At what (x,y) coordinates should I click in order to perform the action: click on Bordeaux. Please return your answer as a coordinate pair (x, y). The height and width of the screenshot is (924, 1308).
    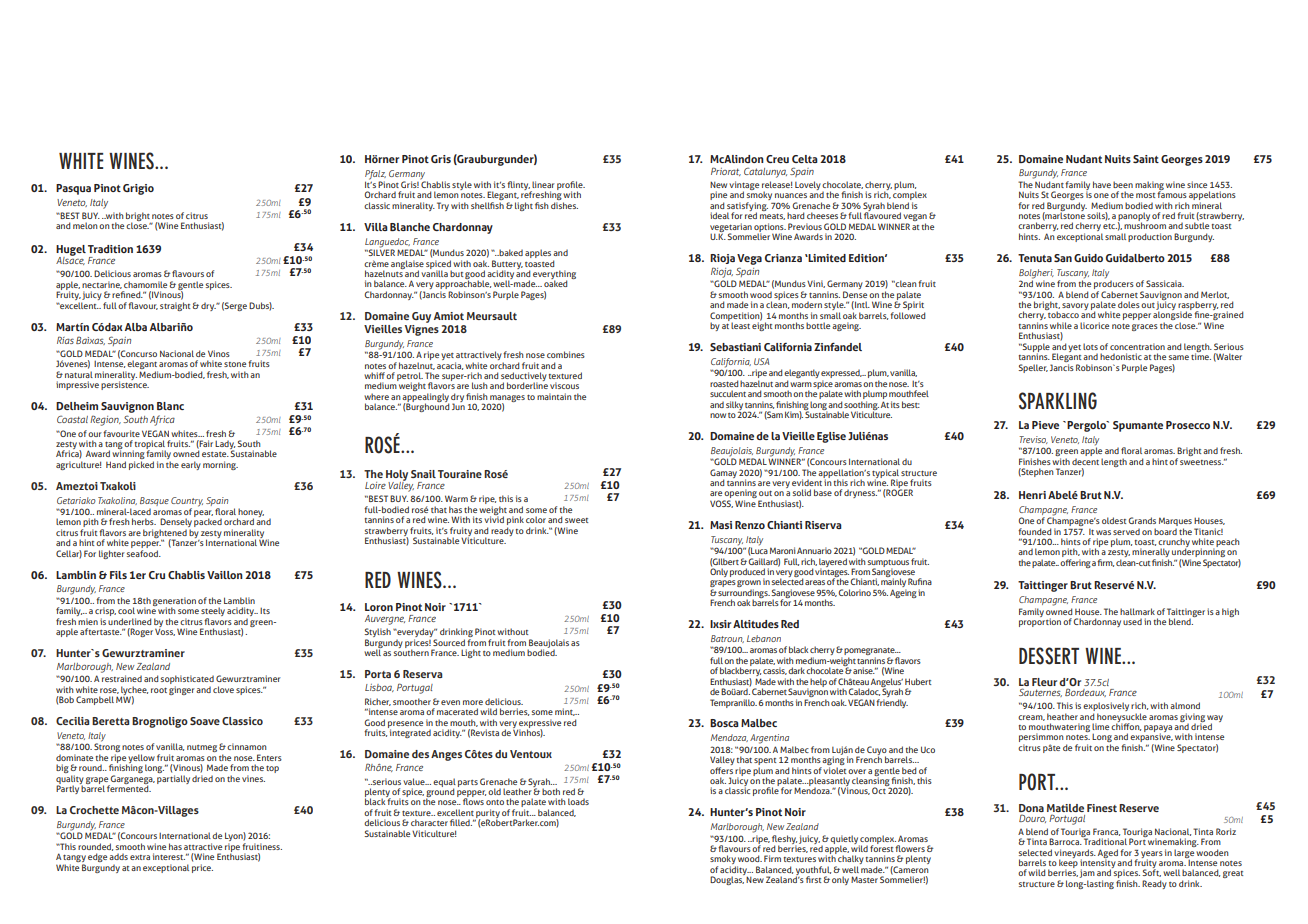
    Looking at the image, I should click on (1085, 692).
